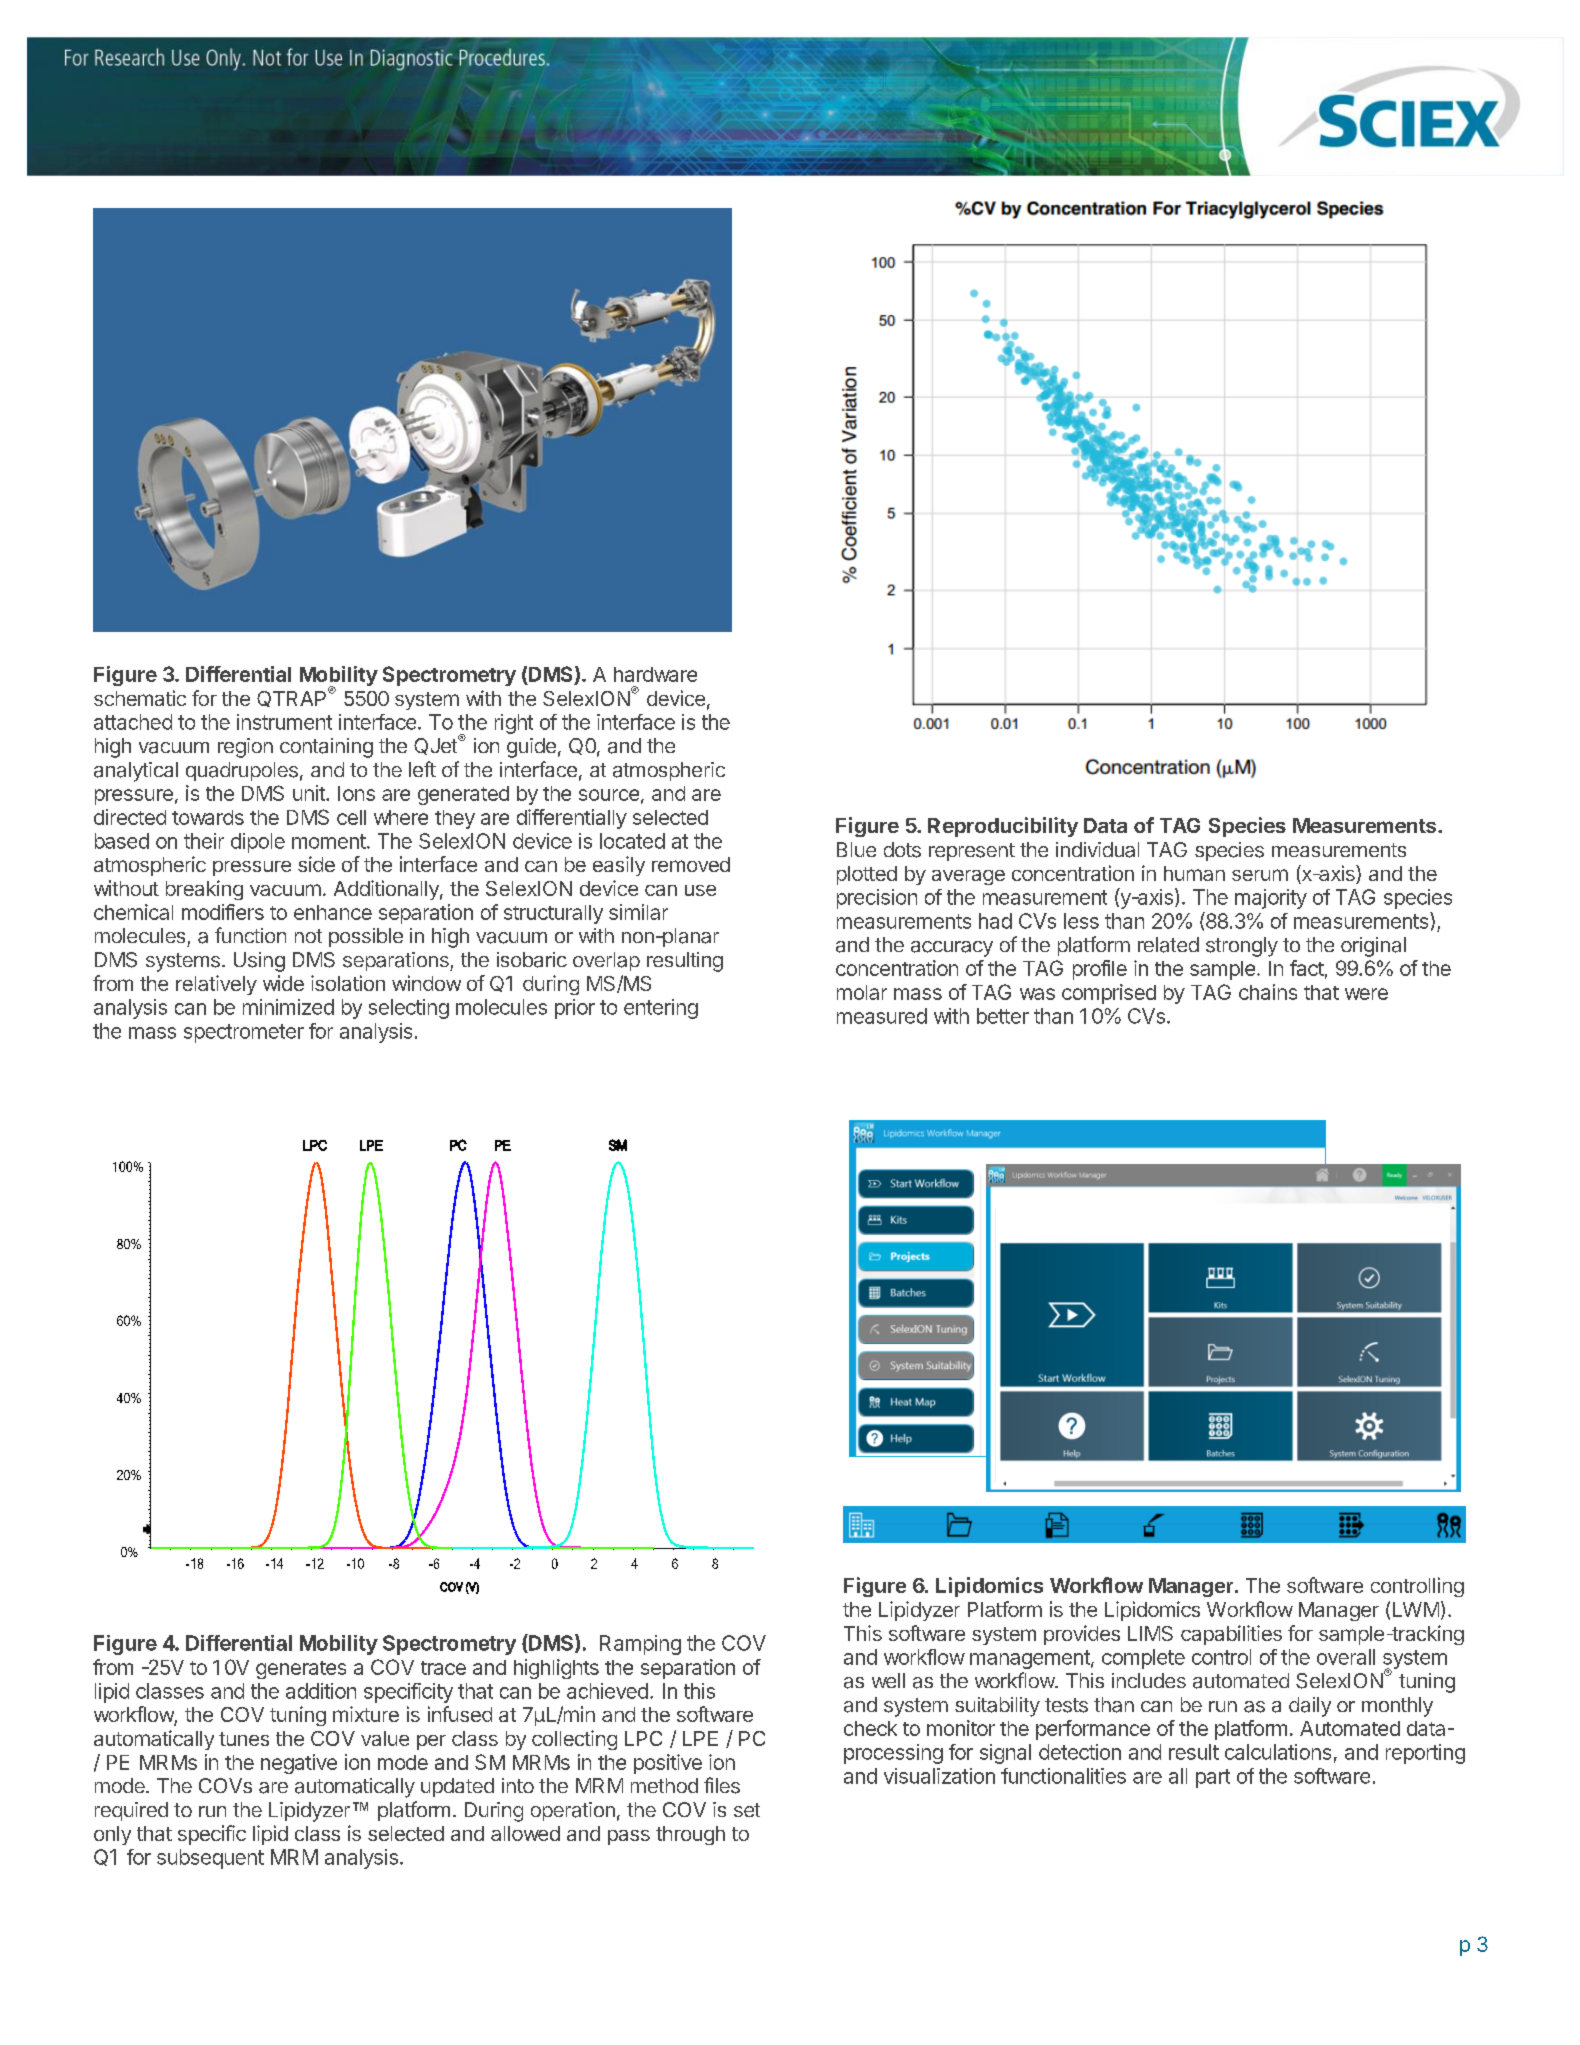 This screenshot has width=1580, height=2045. What do you see at coordinates (640, 1645) in the screenshot?
I see `Ramping` at bounding box center [640, 1645].
